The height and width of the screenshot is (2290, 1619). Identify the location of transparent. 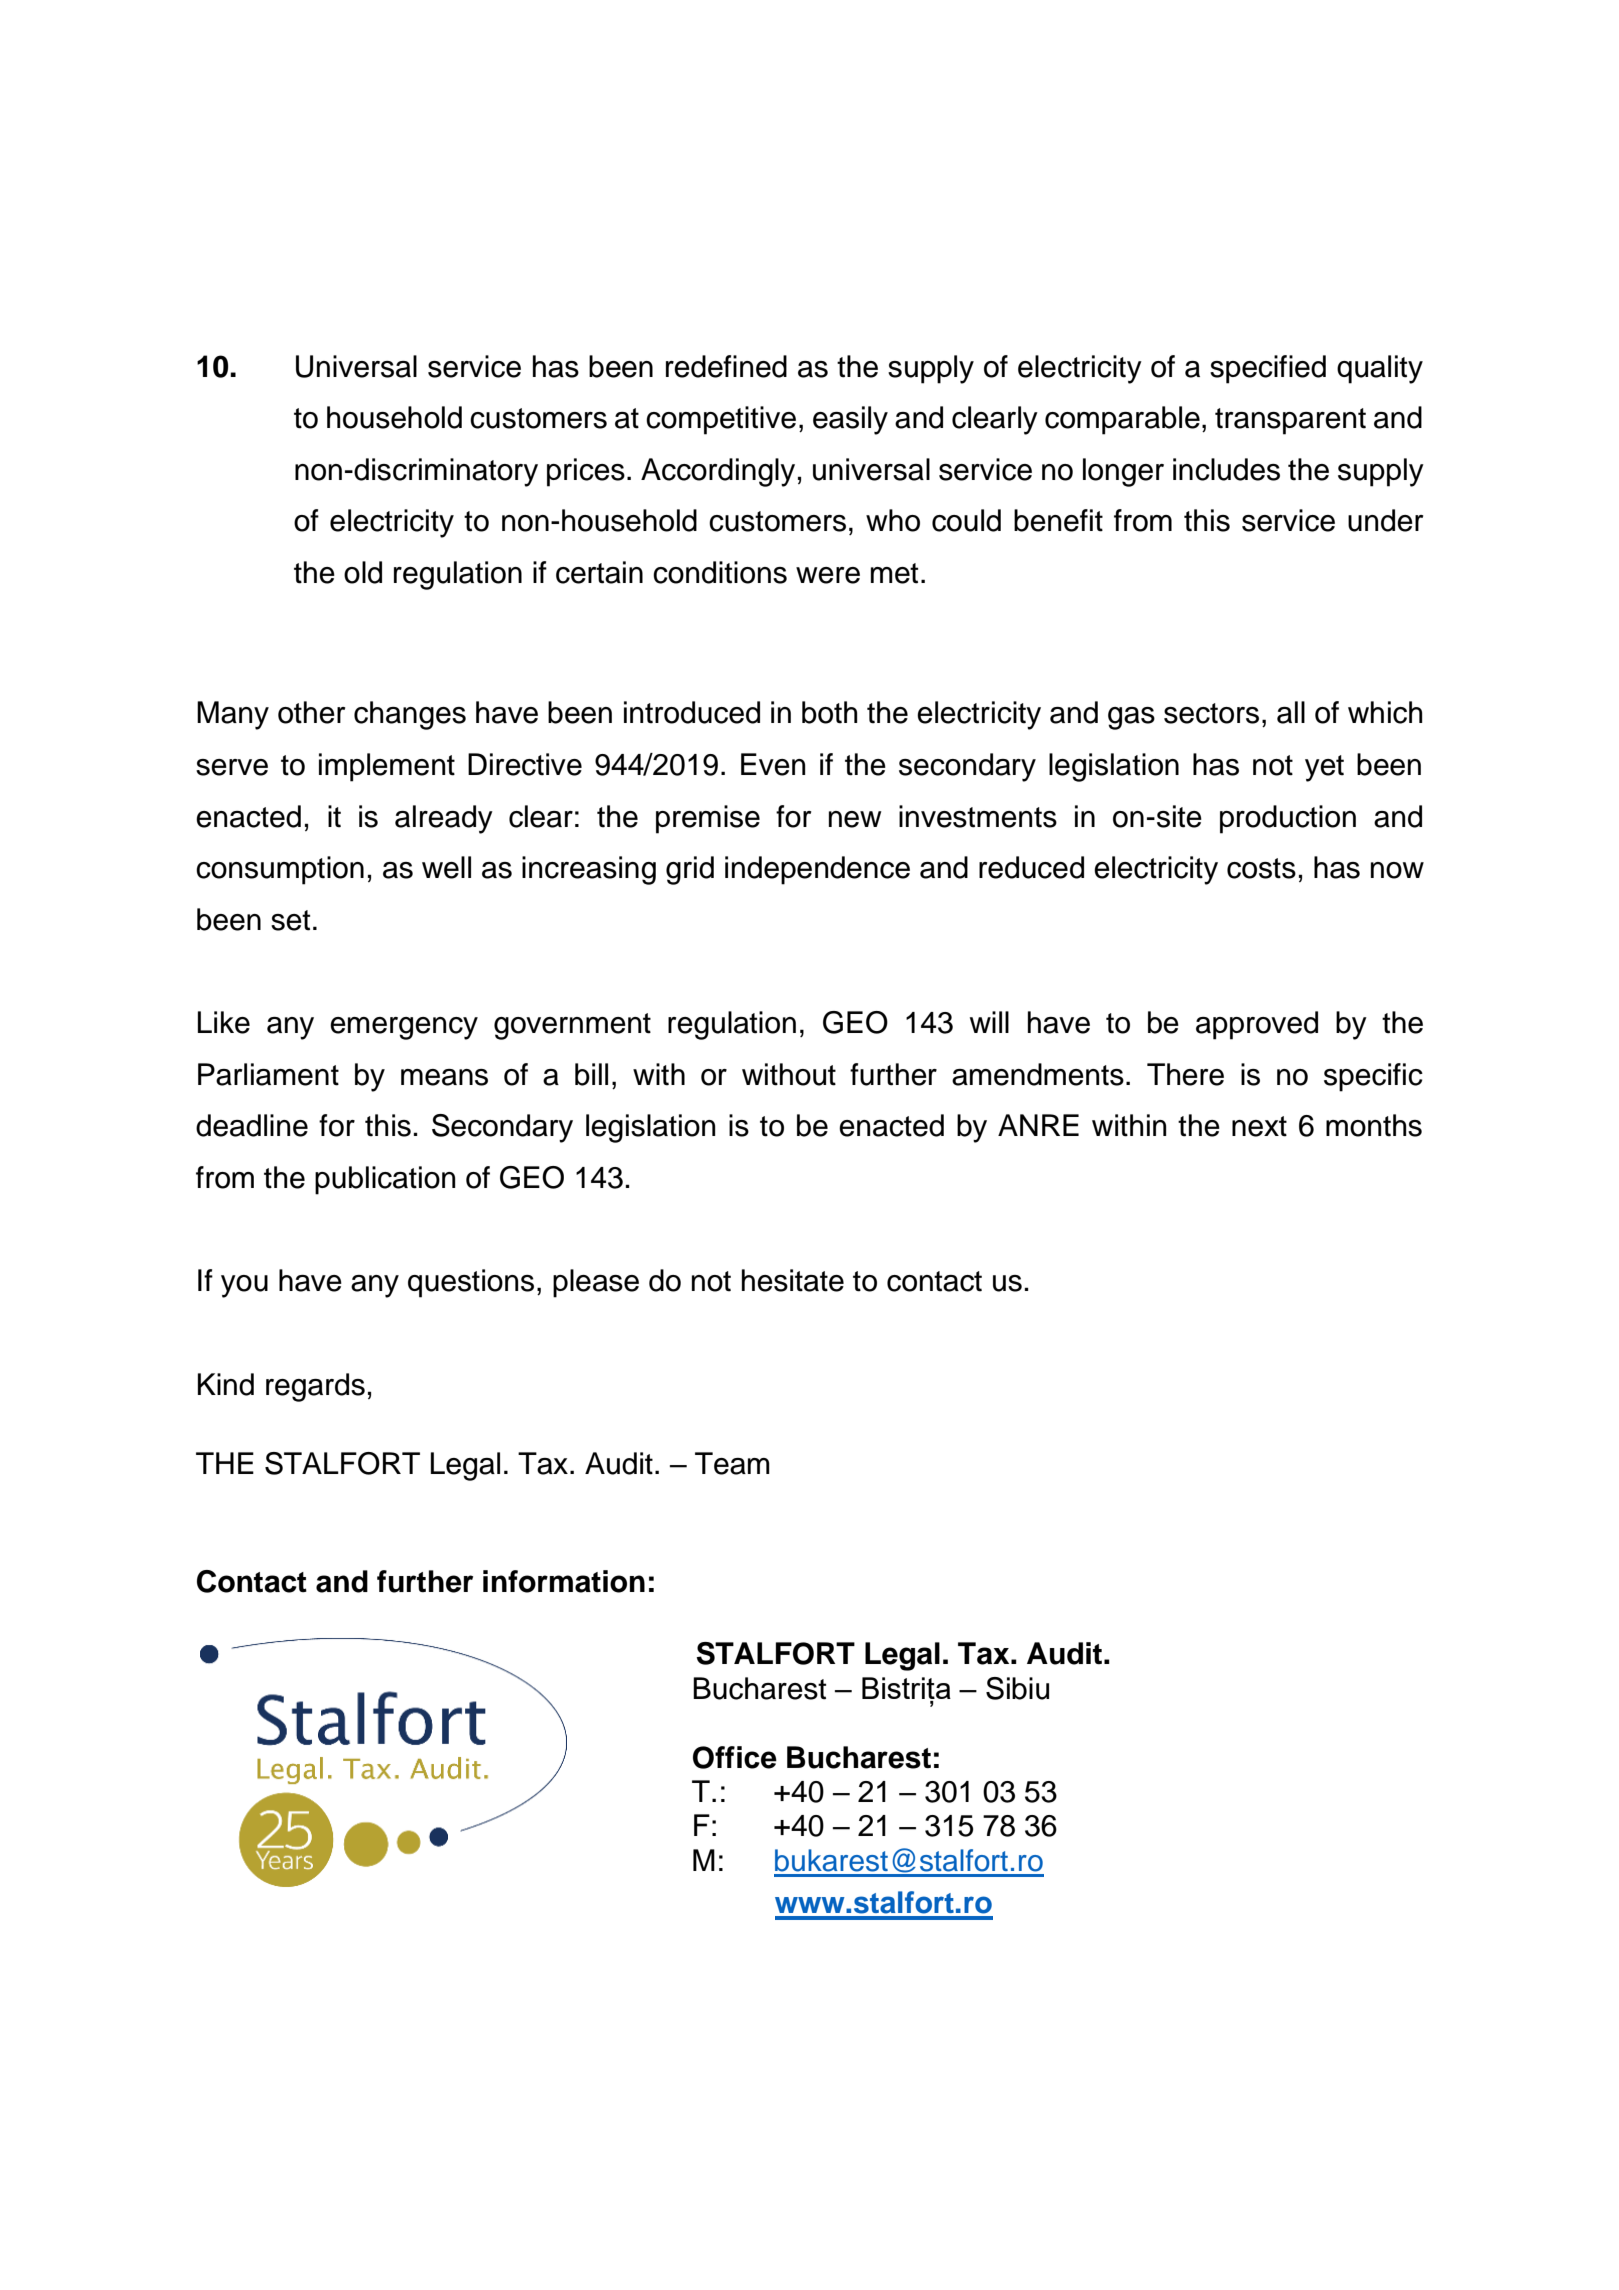
(1290, 421).
